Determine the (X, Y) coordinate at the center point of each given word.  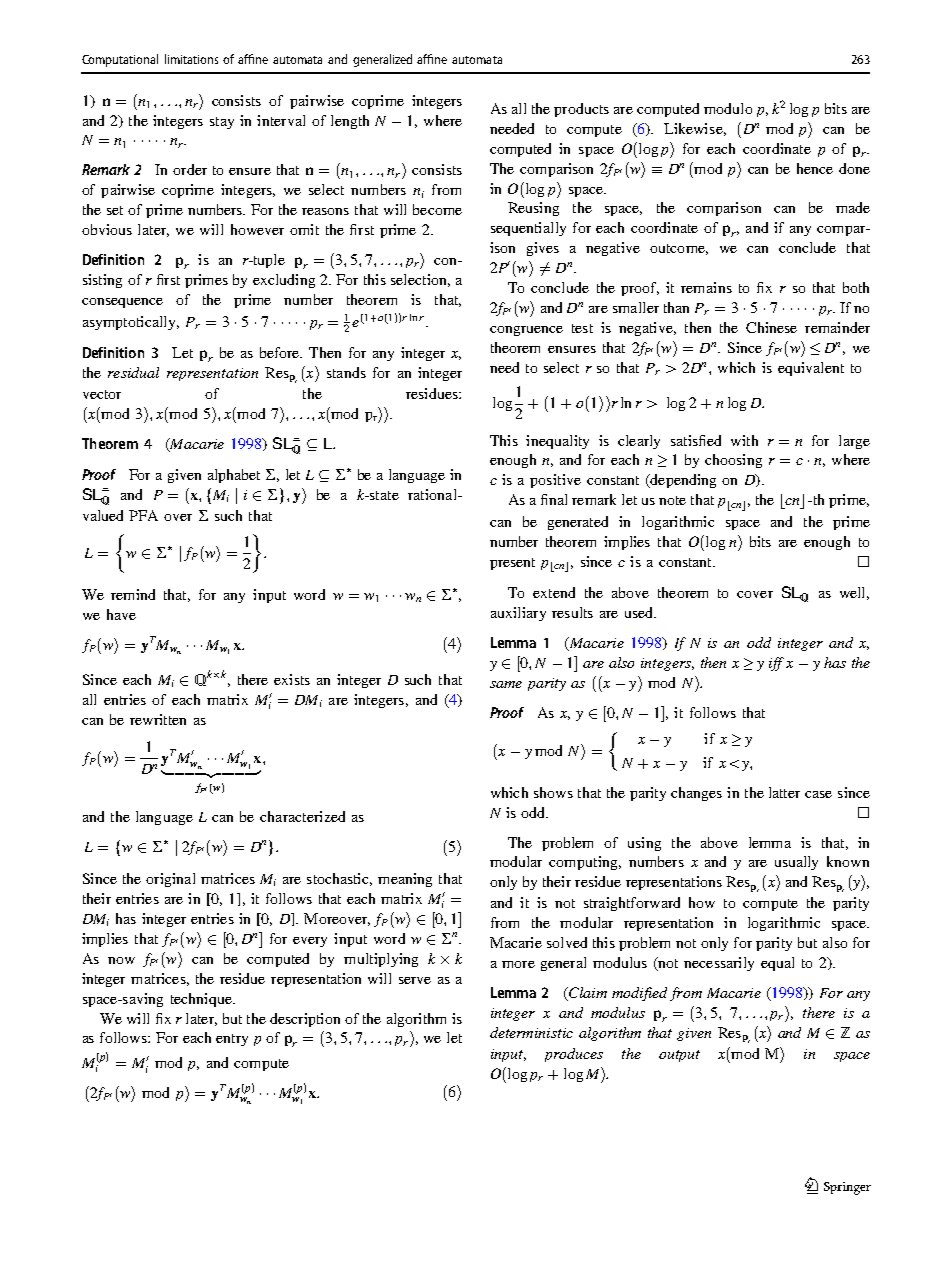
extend (554, 592)
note (672, 500)
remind (133, 594)
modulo (728, 108)
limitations (191, 59)
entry (232, 1040)
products (581, 110)
